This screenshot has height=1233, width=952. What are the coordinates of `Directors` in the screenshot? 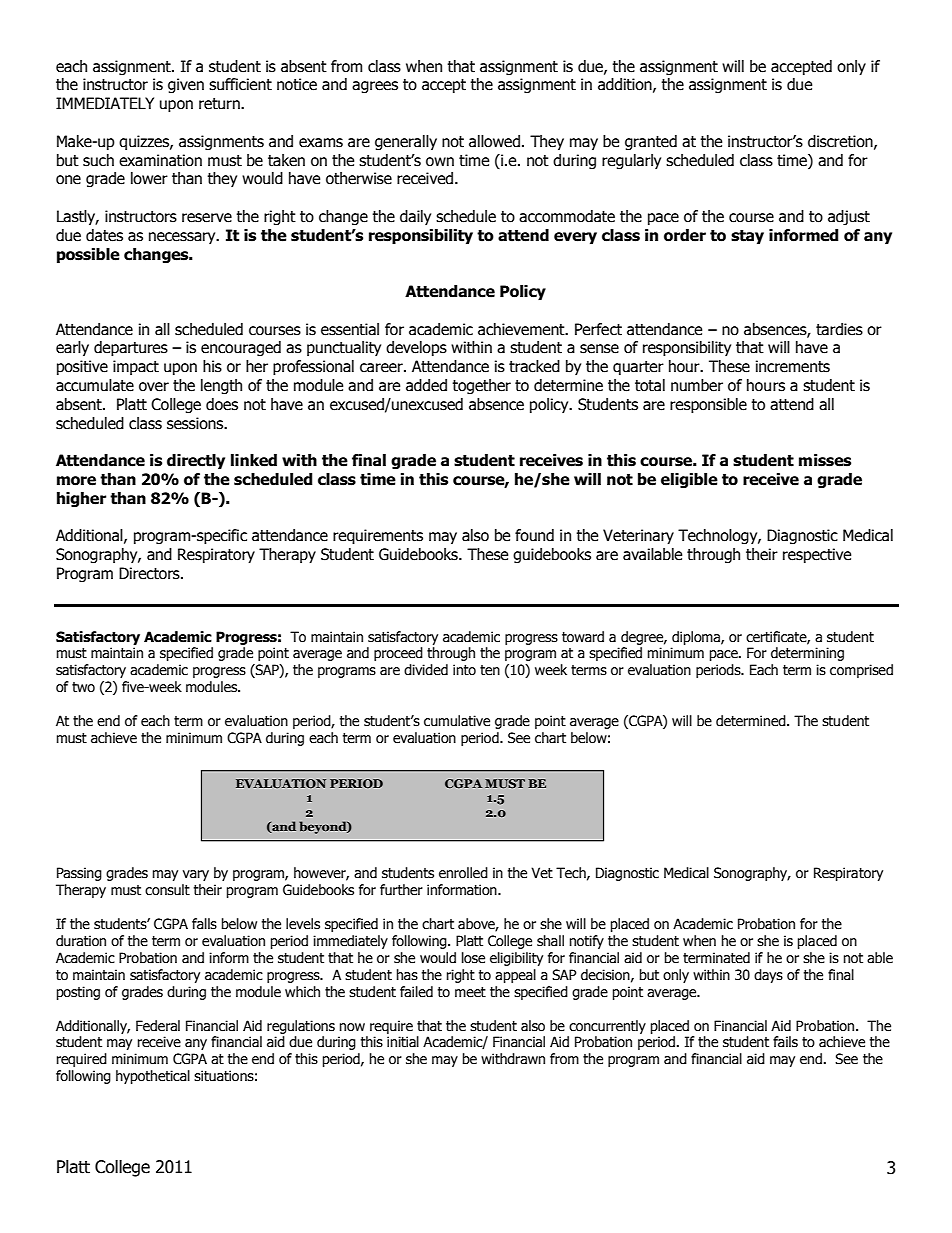 It's located at (150, 573).
